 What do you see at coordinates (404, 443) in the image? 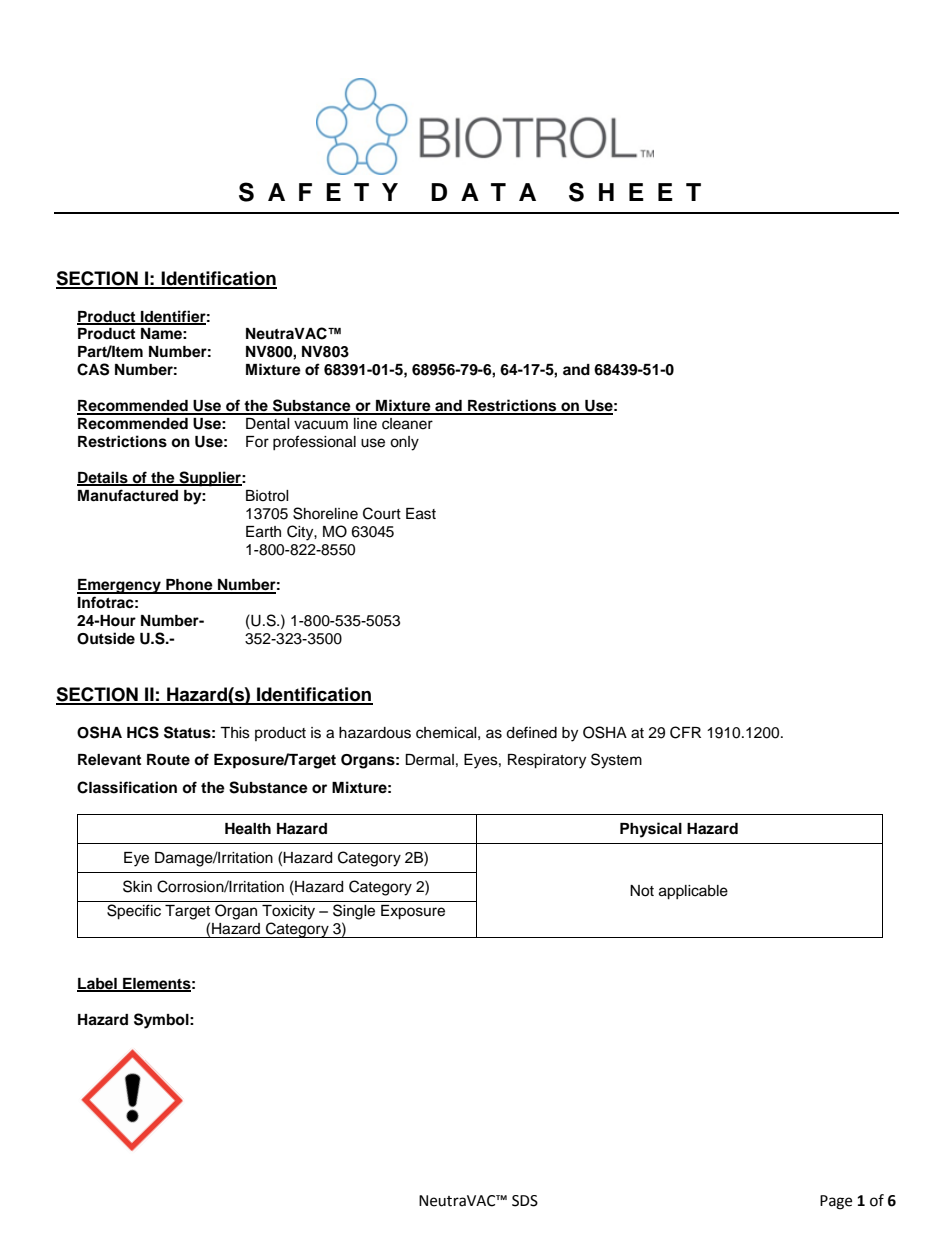
I see `only` at bounding box center [404, 443].
